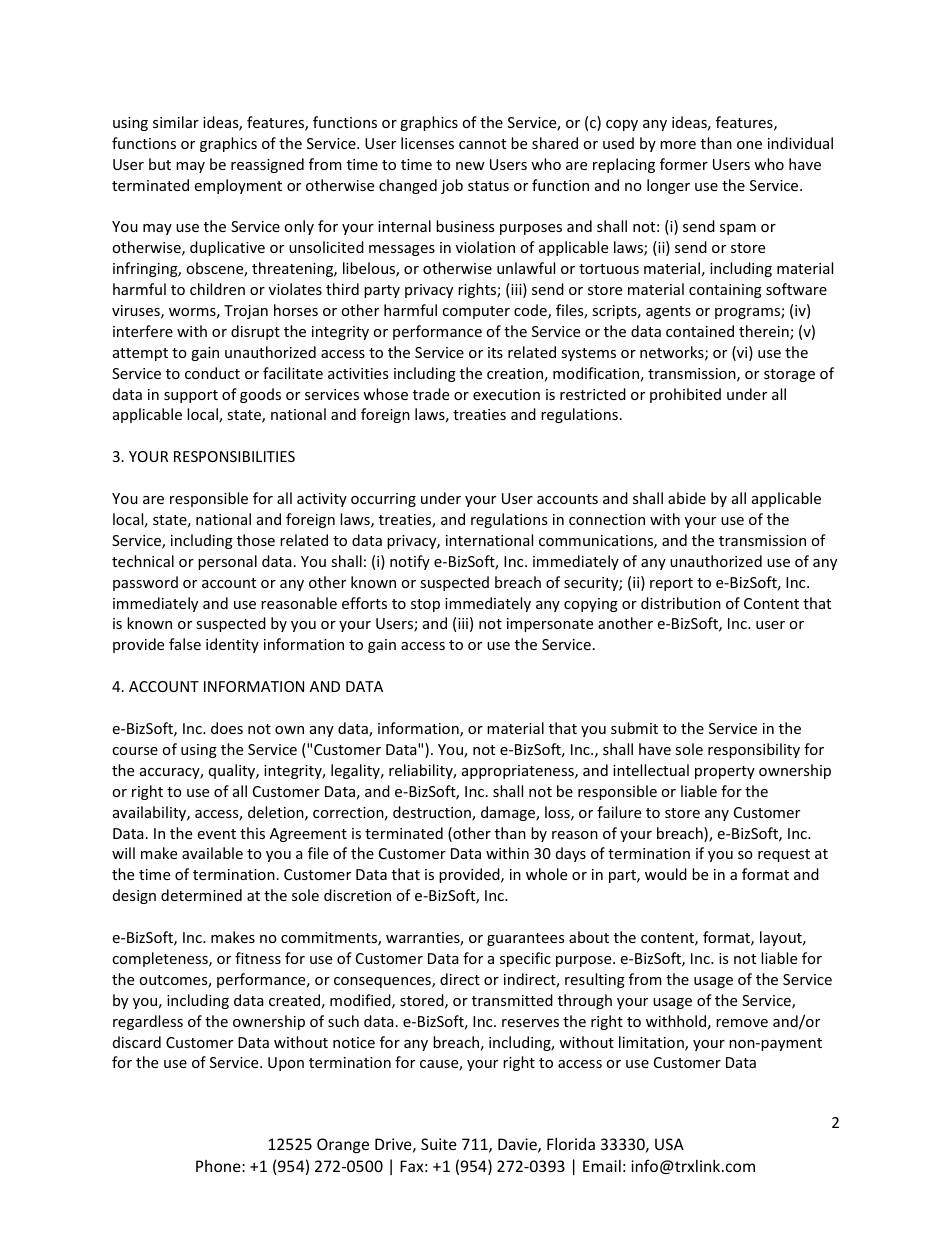 This document has width=952, height=1233. Describe the element at coordinates (602, 1166) in the document. I see `Email` at that location.
